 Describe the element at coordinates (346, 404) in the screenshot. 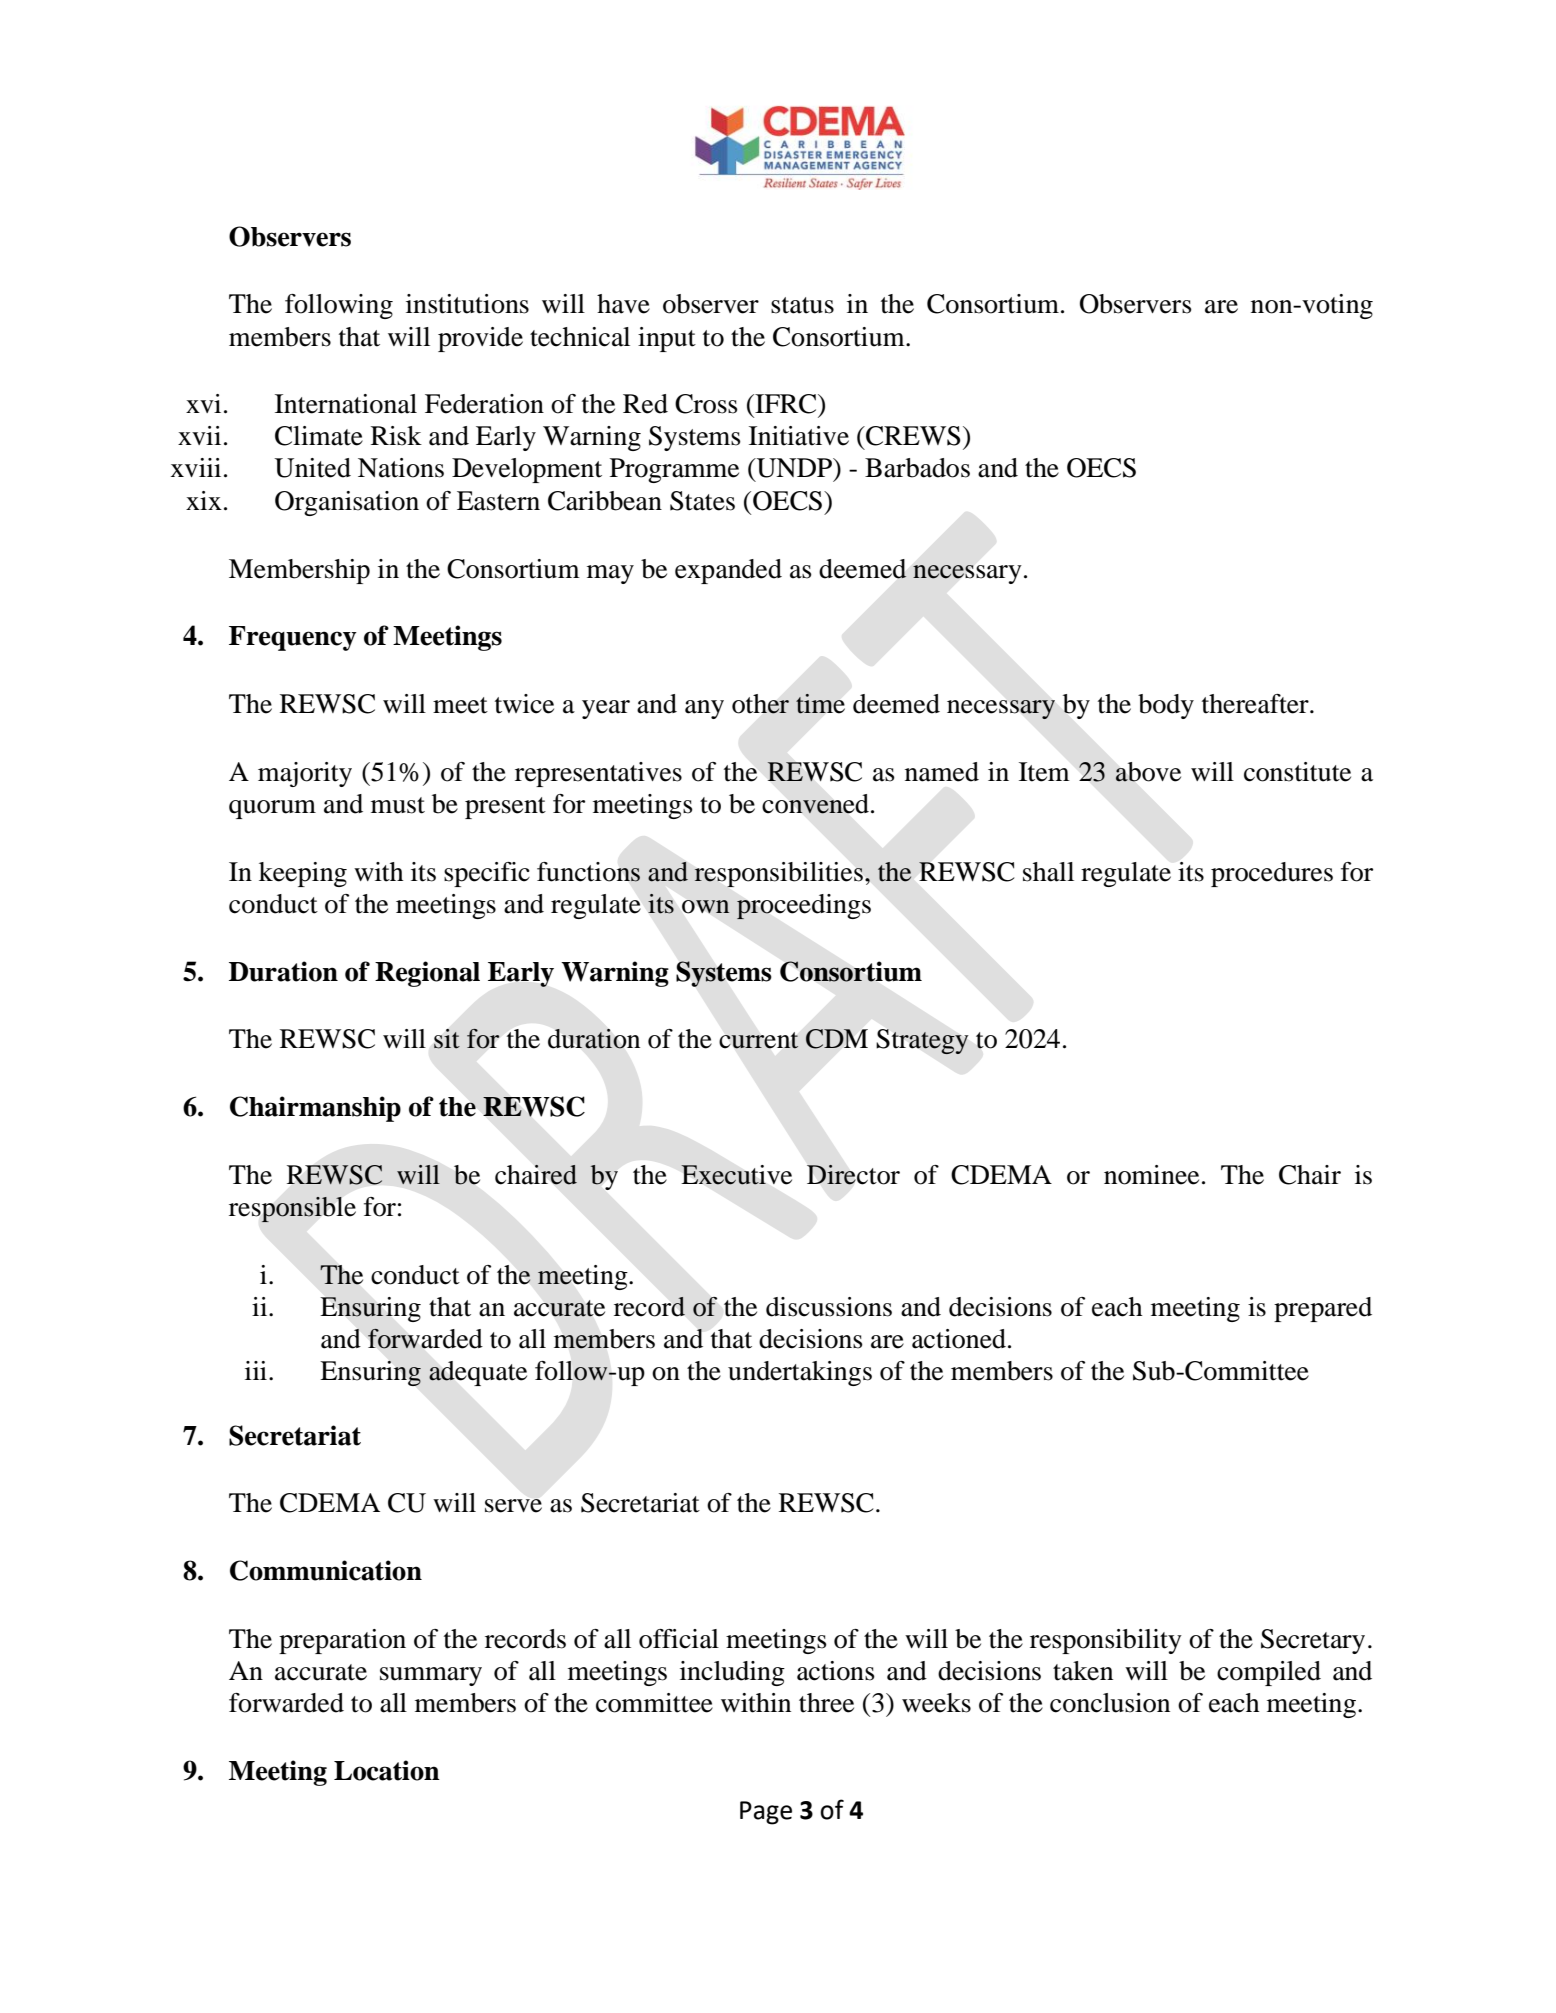

I see `International` at that location.
